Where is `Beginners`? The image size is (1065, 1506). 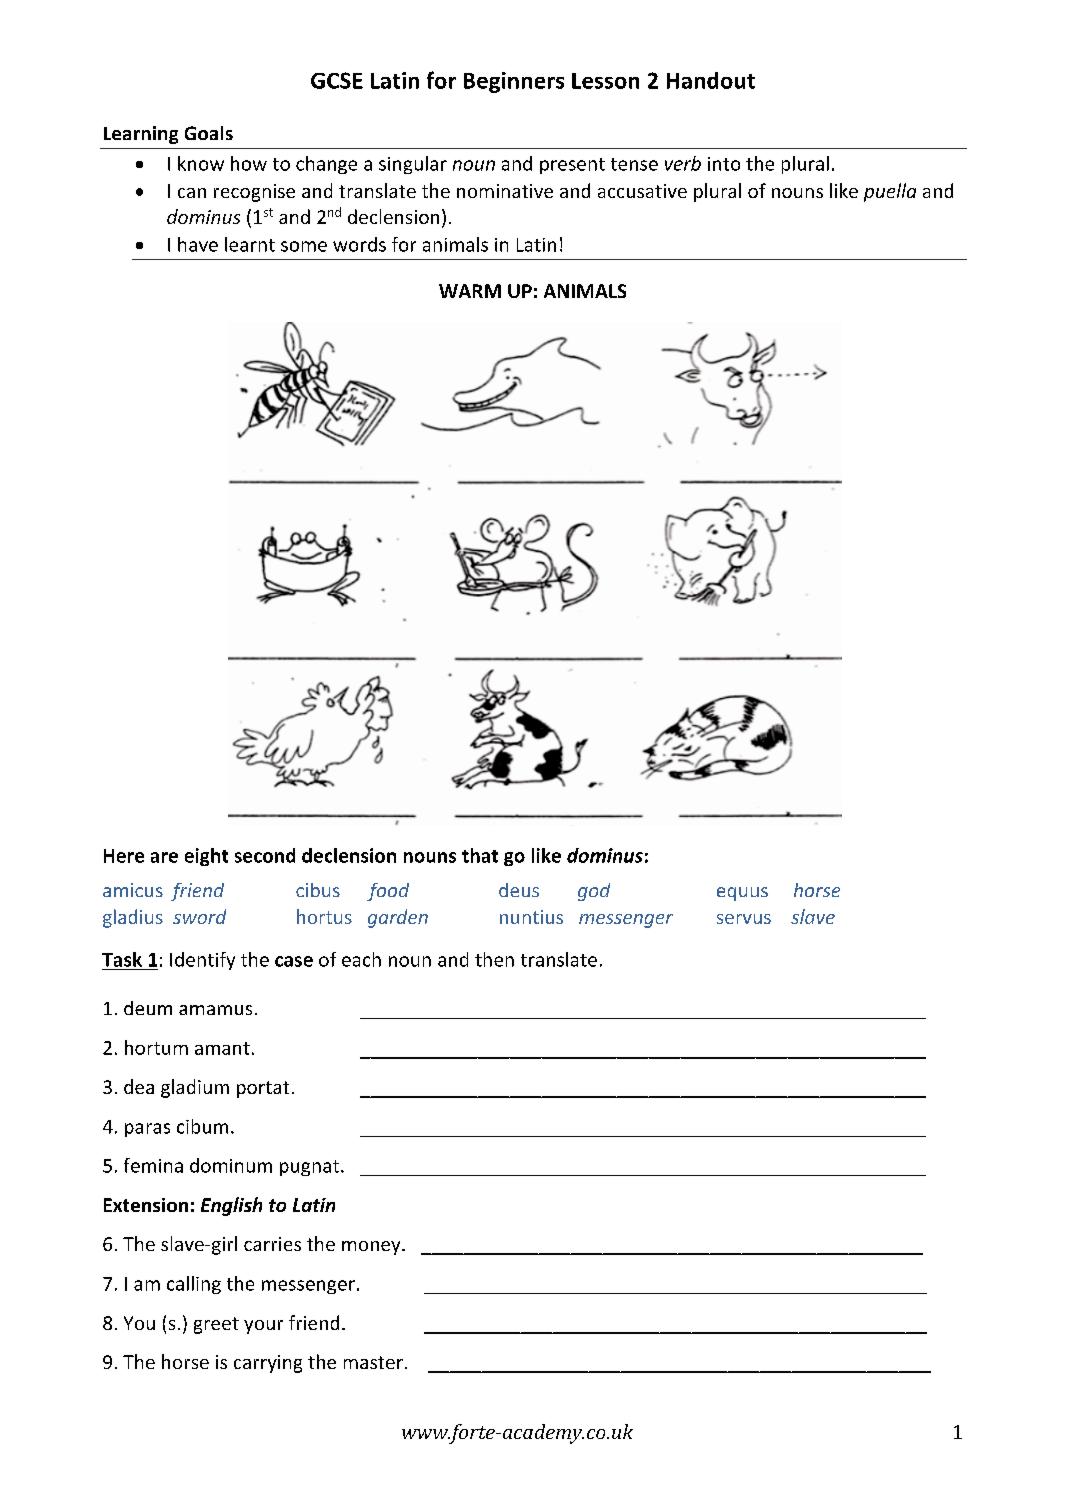
Beginners is located at coordinates (514, 82).
